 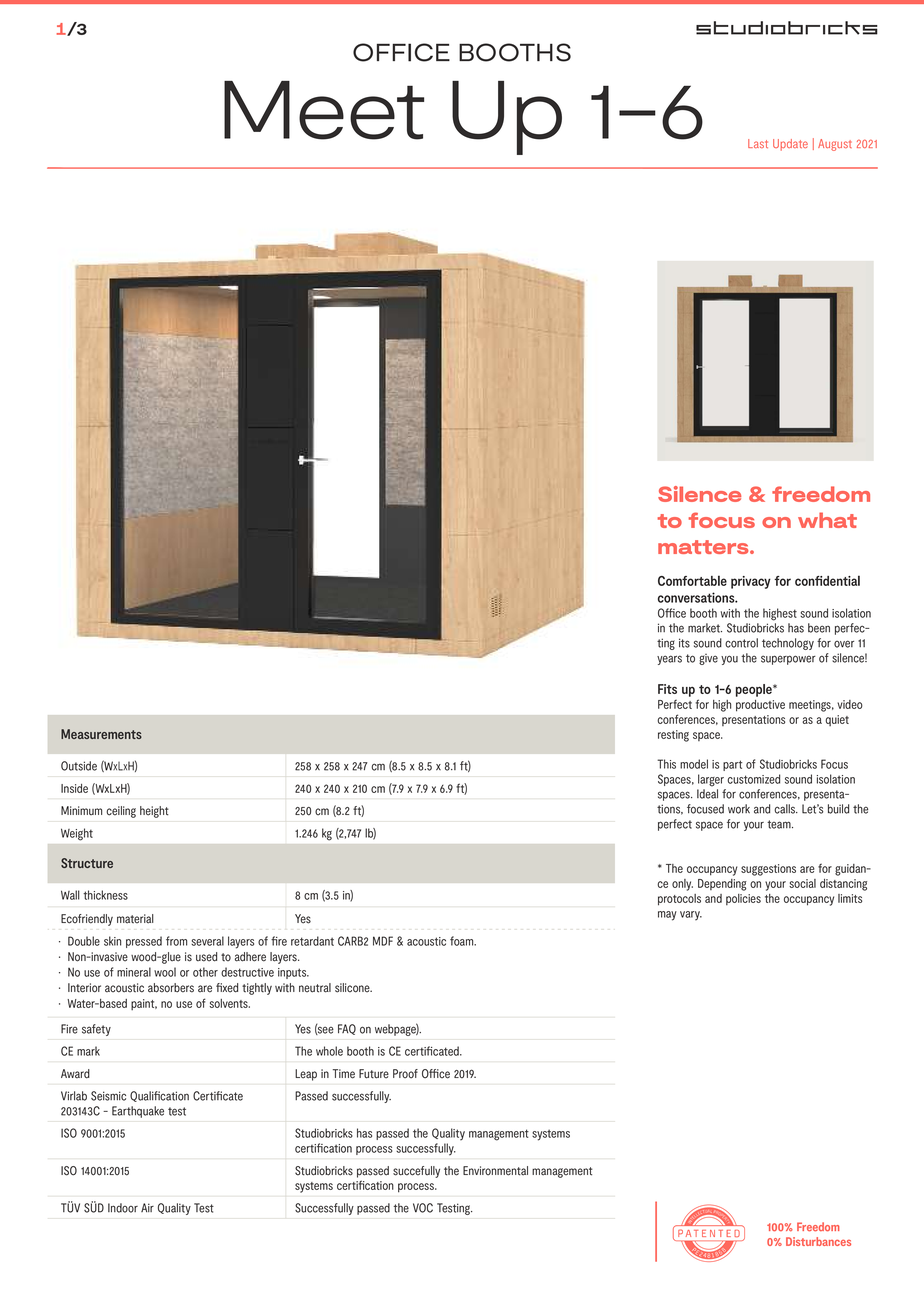 I want to click on Air, so click(x=147, y=1207).
